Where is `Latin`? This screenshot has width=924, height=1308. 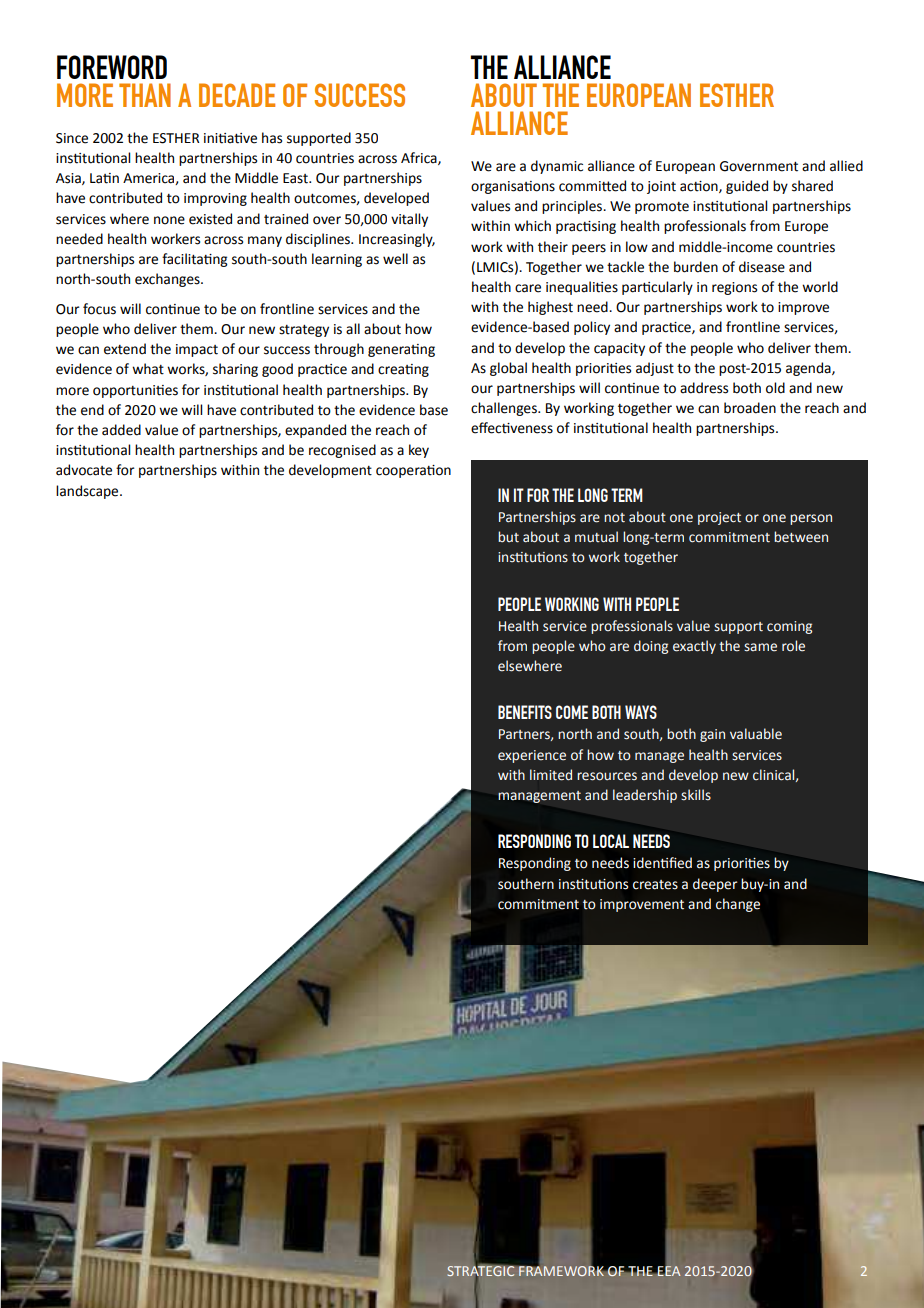 Latin is located at coordinates (104, 178).
